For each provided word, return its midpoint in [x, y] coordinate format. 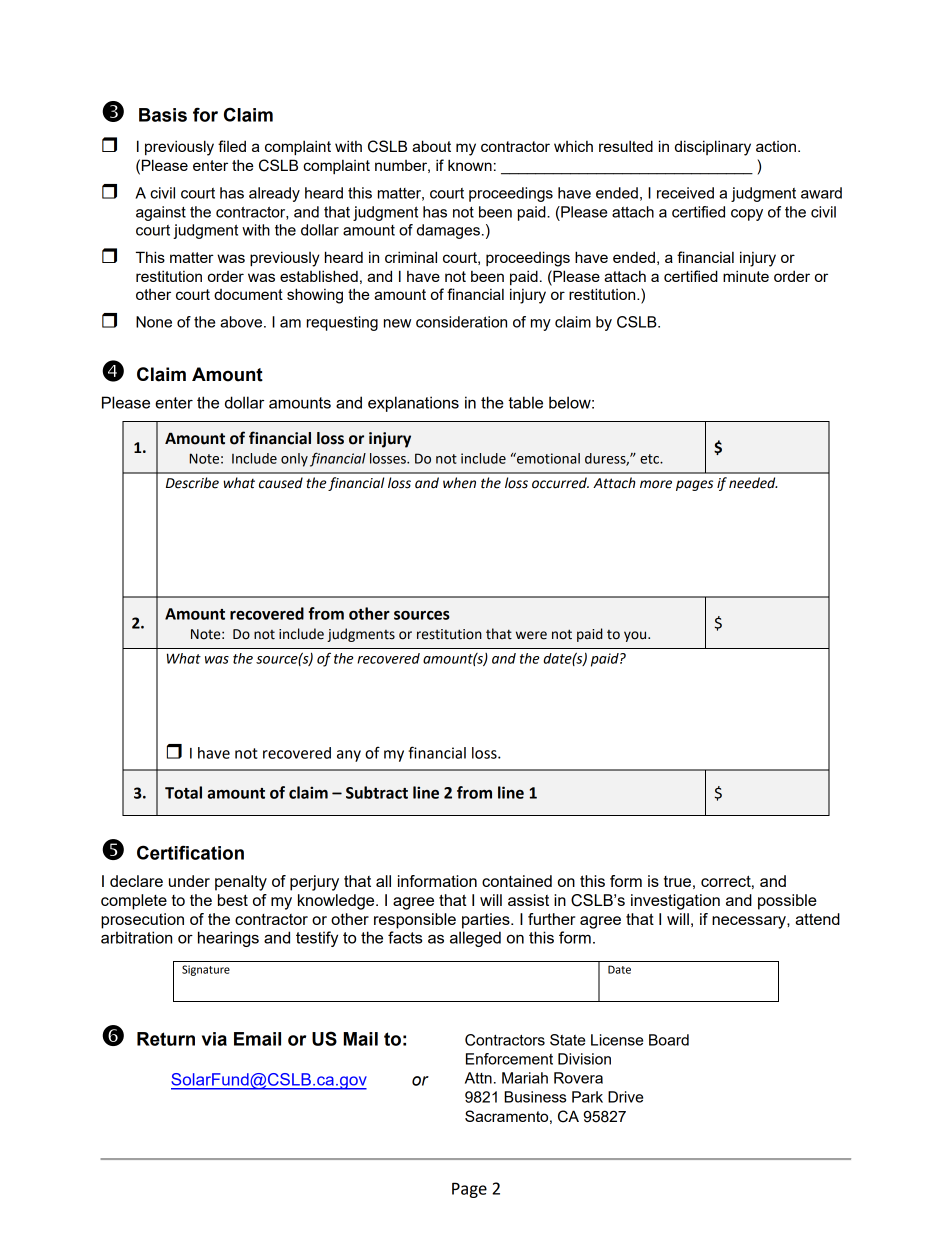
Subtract [377, 792]
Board [669, 1040]
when [459, 483]
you [636, 636]
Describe [192, 483]
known [470, 165]
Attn [478, 1078]
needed [753, 483]
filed [232, 146]
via [214, 1039]
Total [183, 792]
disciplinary [713, 148]
